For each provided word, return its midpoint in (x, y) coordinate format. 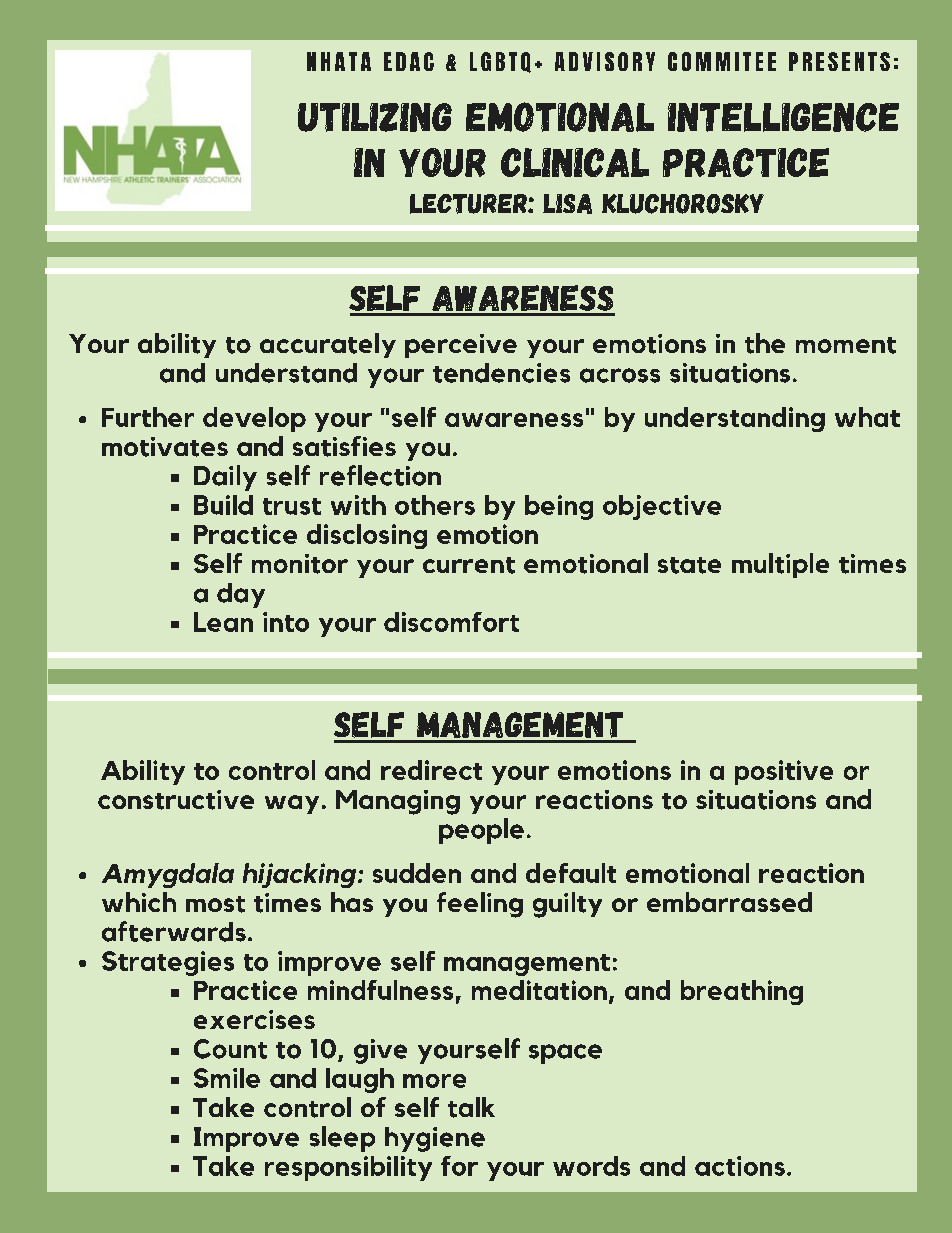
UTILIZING (375, 117)
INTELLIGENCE (783, 117)
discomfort (451, 622)
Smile (227, 1078)
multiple (780, 565)
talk (471, 1107)
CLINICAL (575, 162)
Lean (223, 622)
